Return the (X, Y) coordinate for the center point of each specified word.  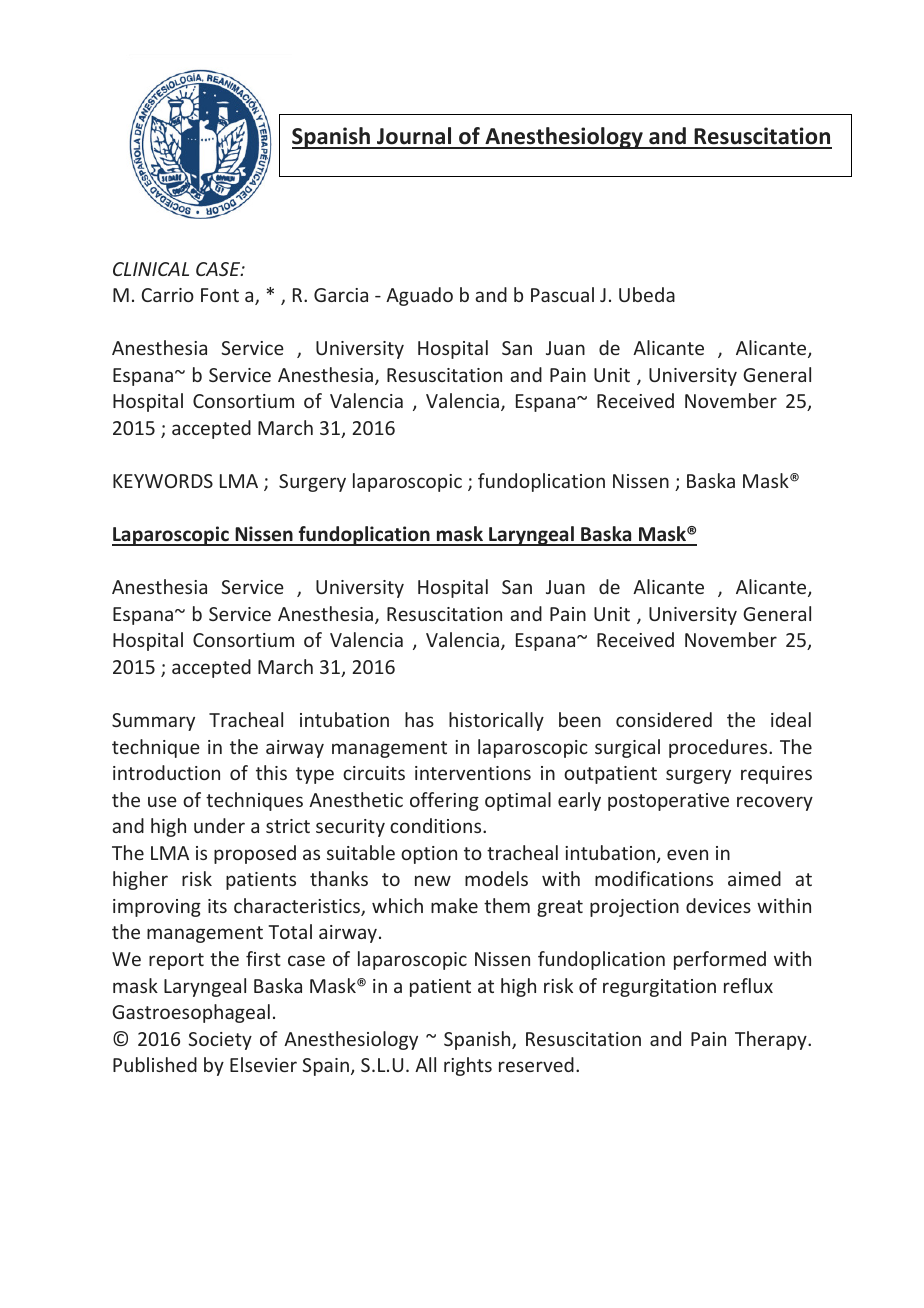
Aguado (419, 296)
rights (468, 1066)
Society (220, 1041)
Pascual (562, 294)
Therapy (772, 1040)
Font (220, 295)
